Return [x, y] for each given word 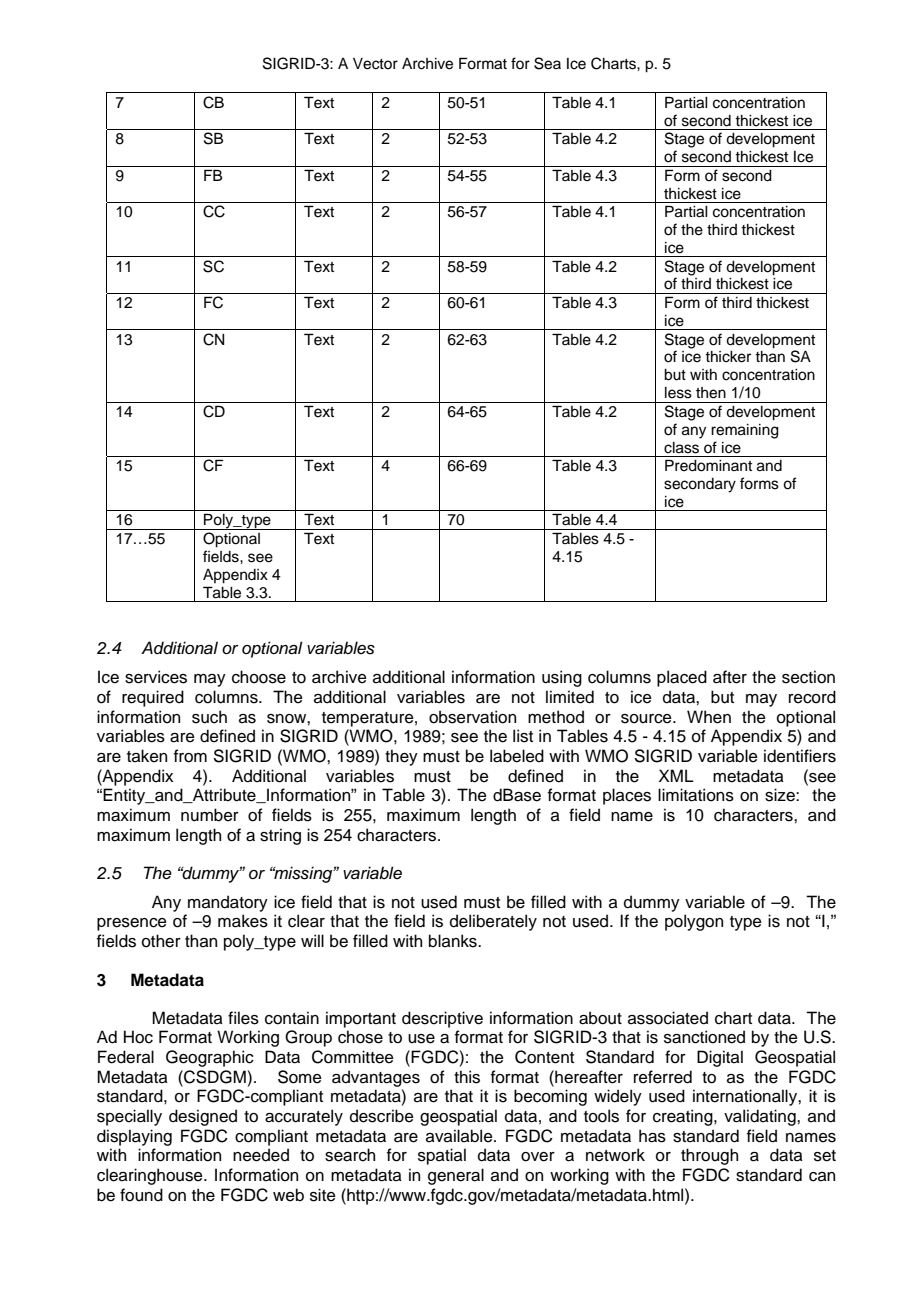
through [709, 1156]
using [562, 678]
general [456, 1176]
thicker [728, 357]
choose [259, 677]
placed [682, 678]
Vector [375, 64]
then [711, 393]
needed [261, 1155]
